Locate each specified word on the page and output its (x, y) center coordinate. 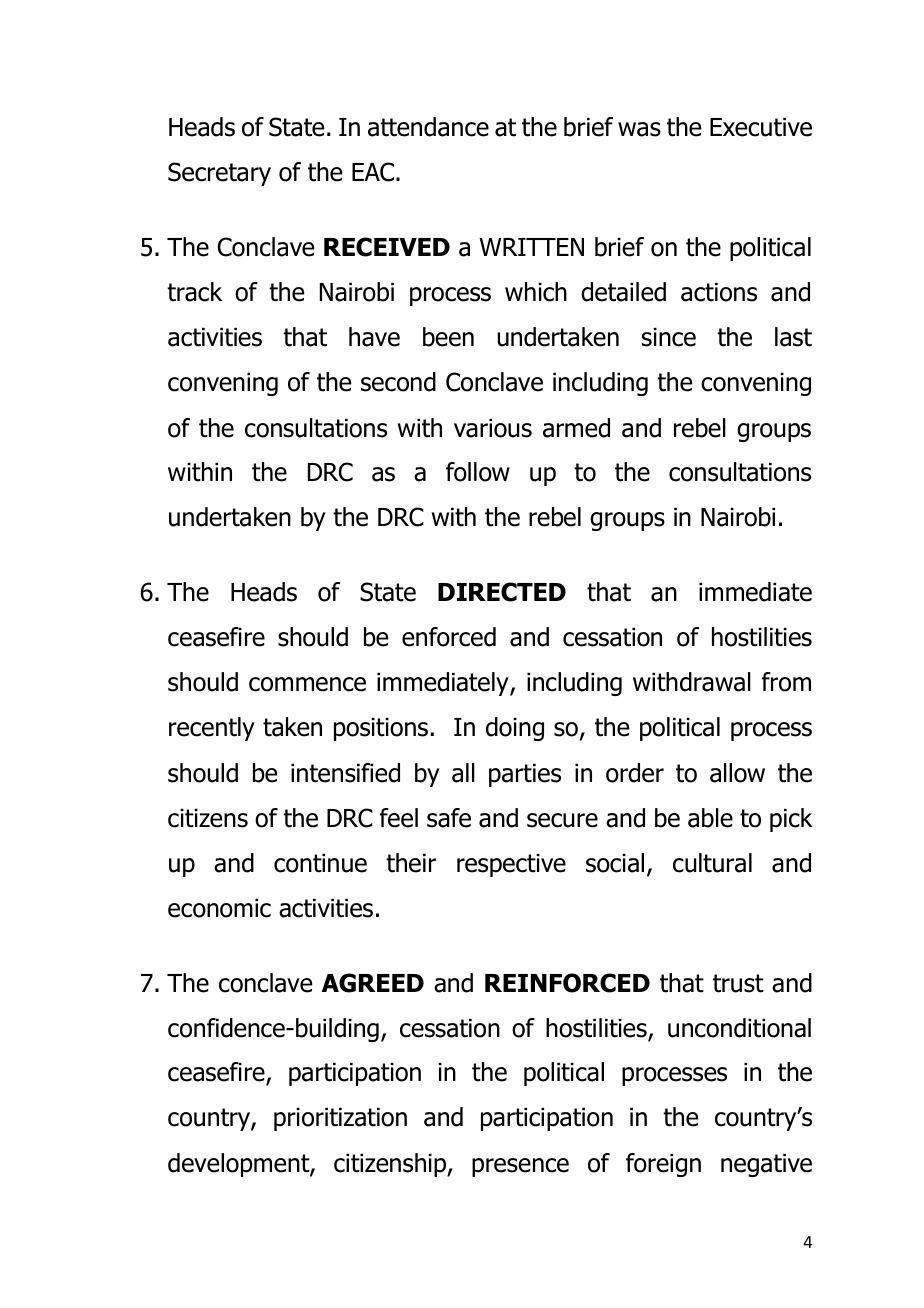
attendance (428, 127)
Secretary (219, 174)
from (786, 682)
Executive (761, 127)
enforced (449, 637)
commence (307, 684)
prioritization (340, 1119)
